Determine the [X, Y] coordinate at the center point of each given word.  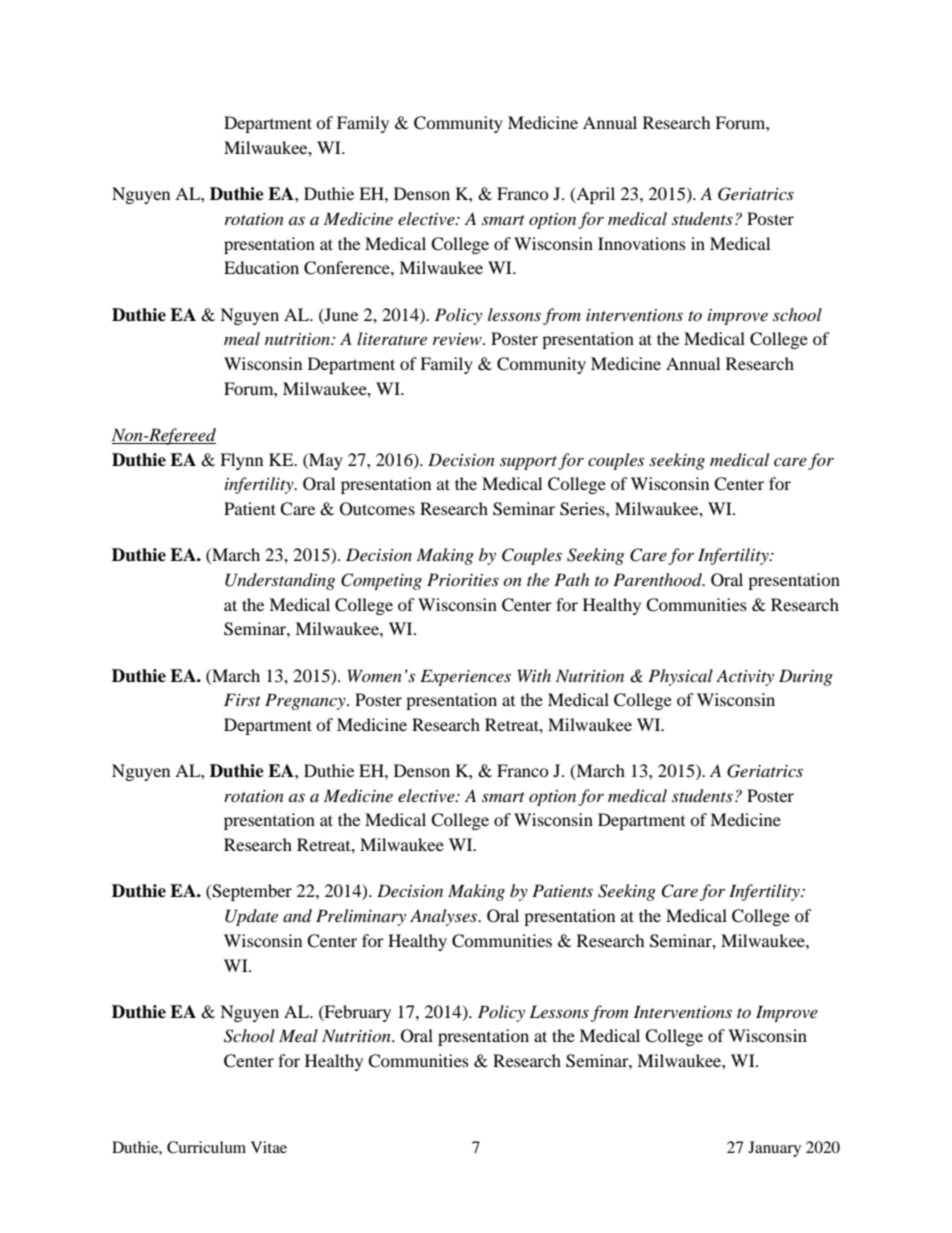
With [534, 675]
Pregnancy [306, 701]
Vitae [269, 1147]
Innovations [642, 243]
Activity [745, 677]
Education [261, 267]
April [594, 195]
